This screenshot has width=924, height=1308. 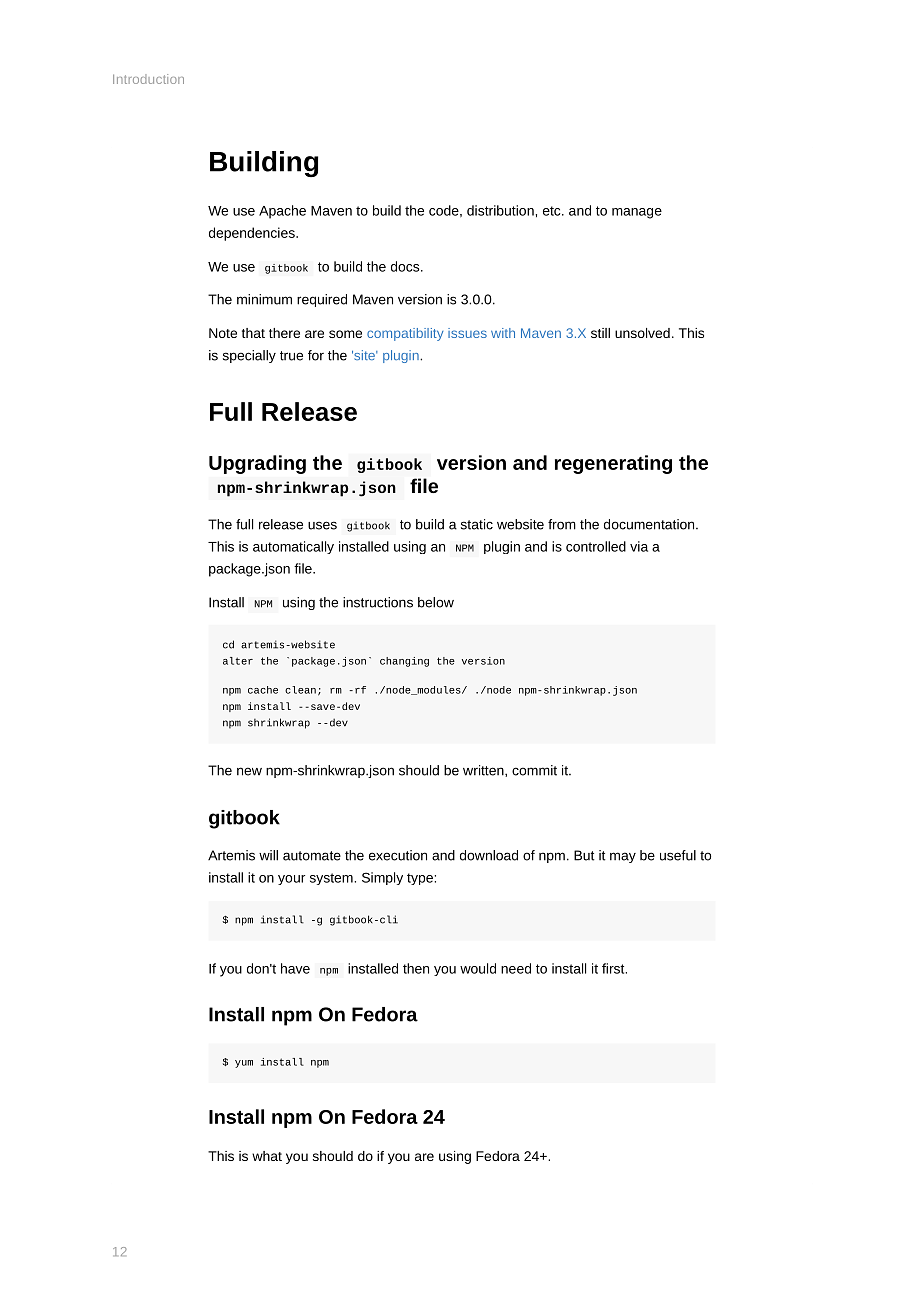 I want to click on Introduction, so click(x=148, y=79).
